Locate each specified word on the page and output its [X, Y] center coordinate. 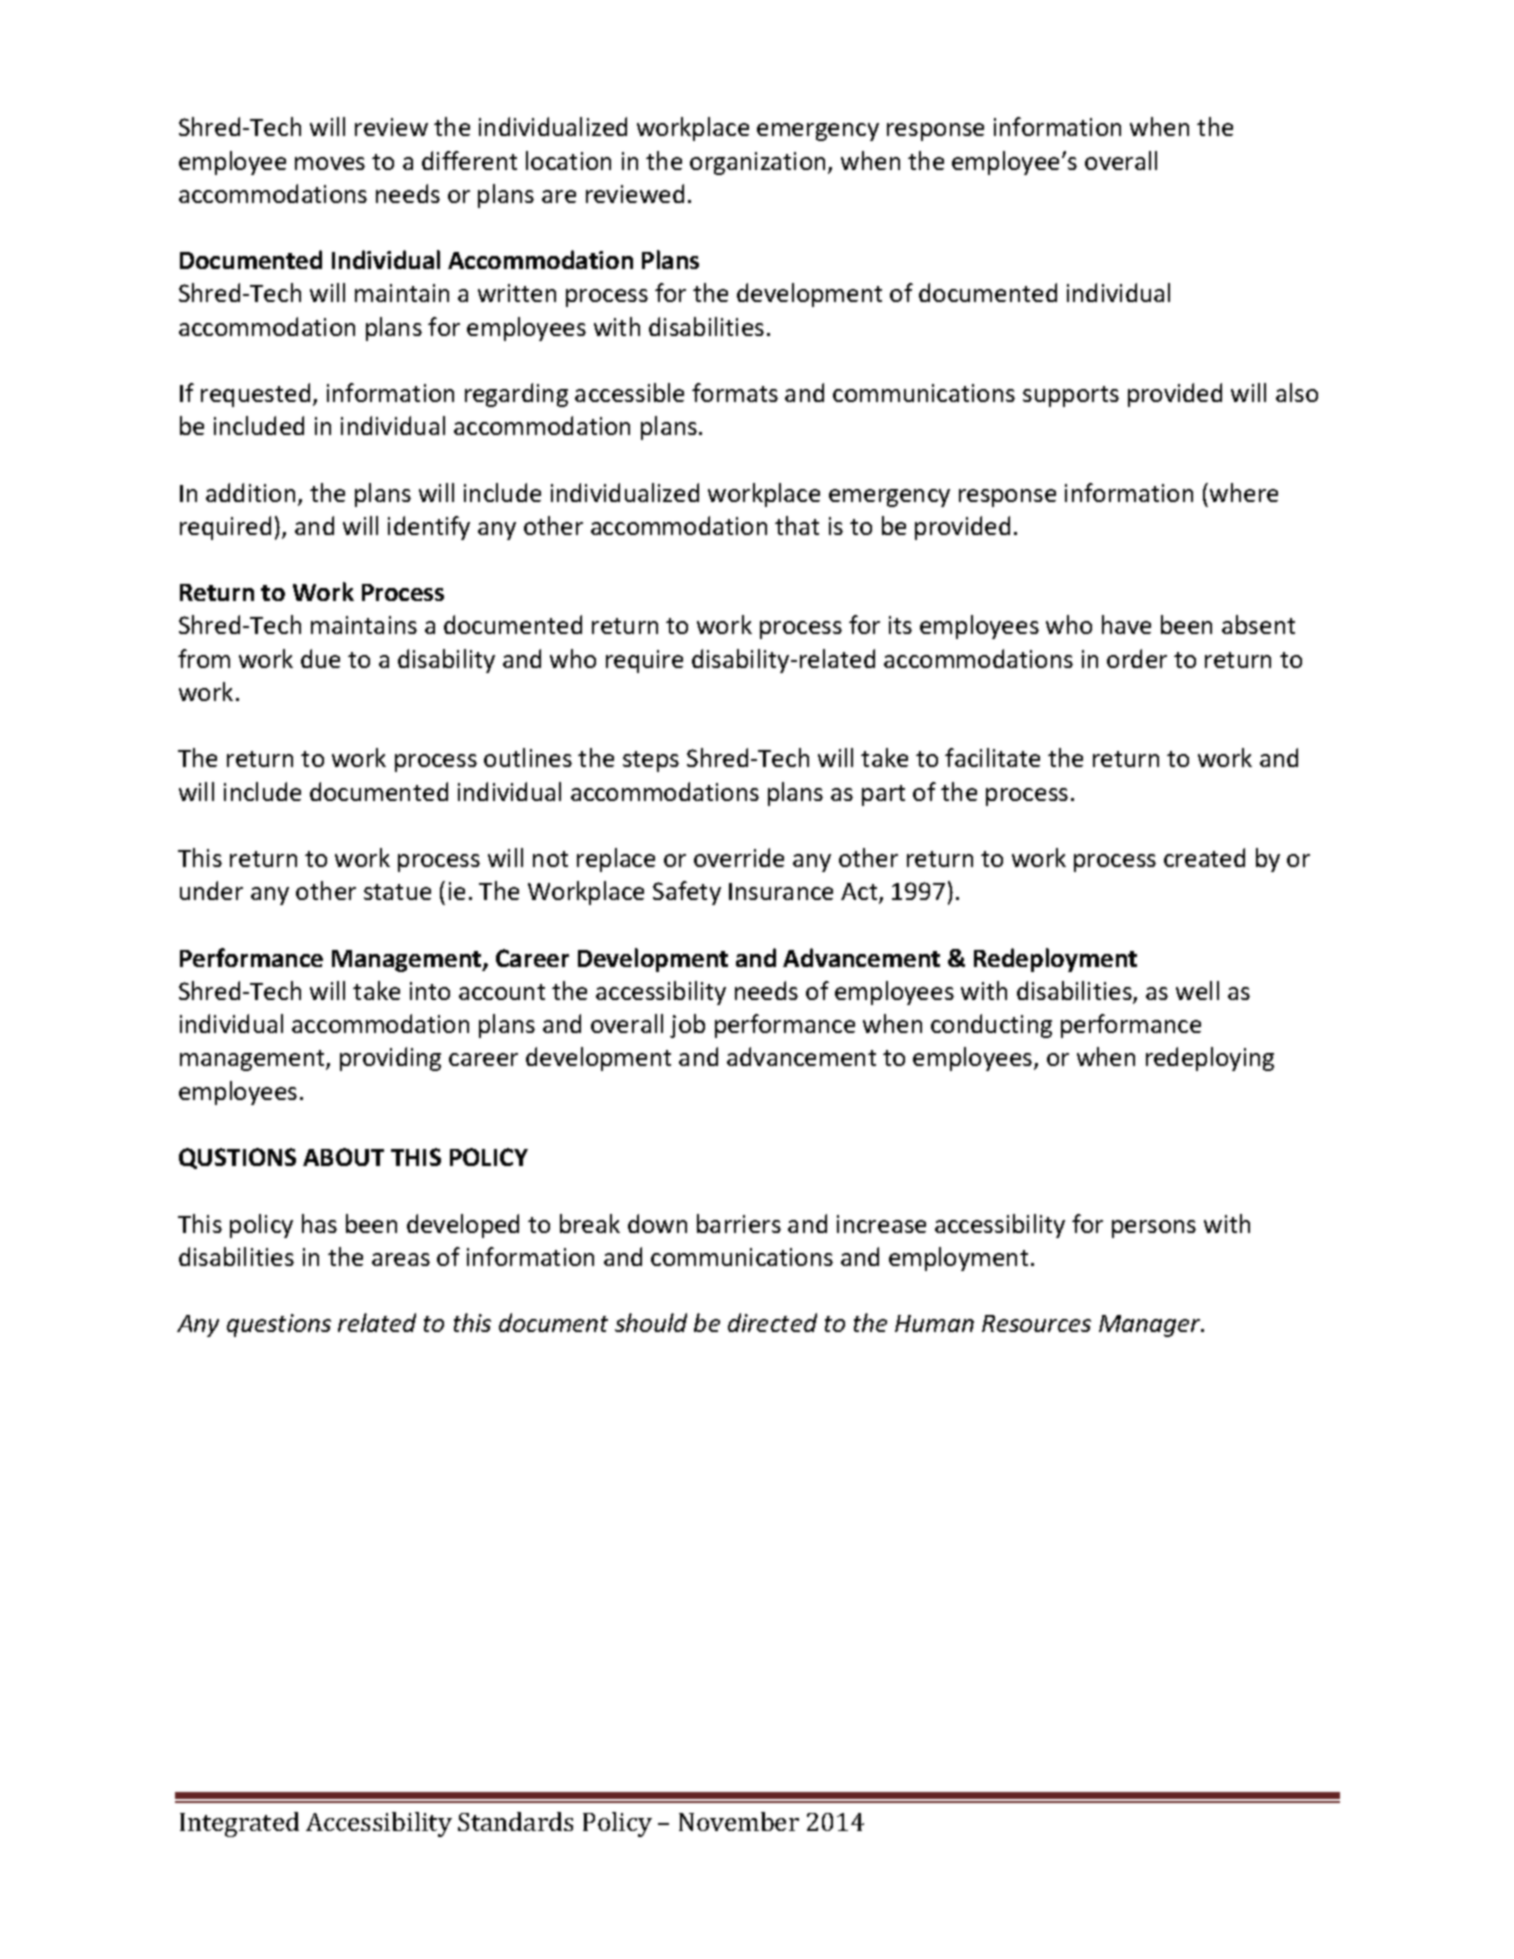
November [739, 1821]
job [687, 1026]
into [430, 991]
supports [1071, 396]
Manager [1151, 1326]
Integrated [239, 1824]
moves [330, 163]
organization [757, 163]
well [1197, 990]
